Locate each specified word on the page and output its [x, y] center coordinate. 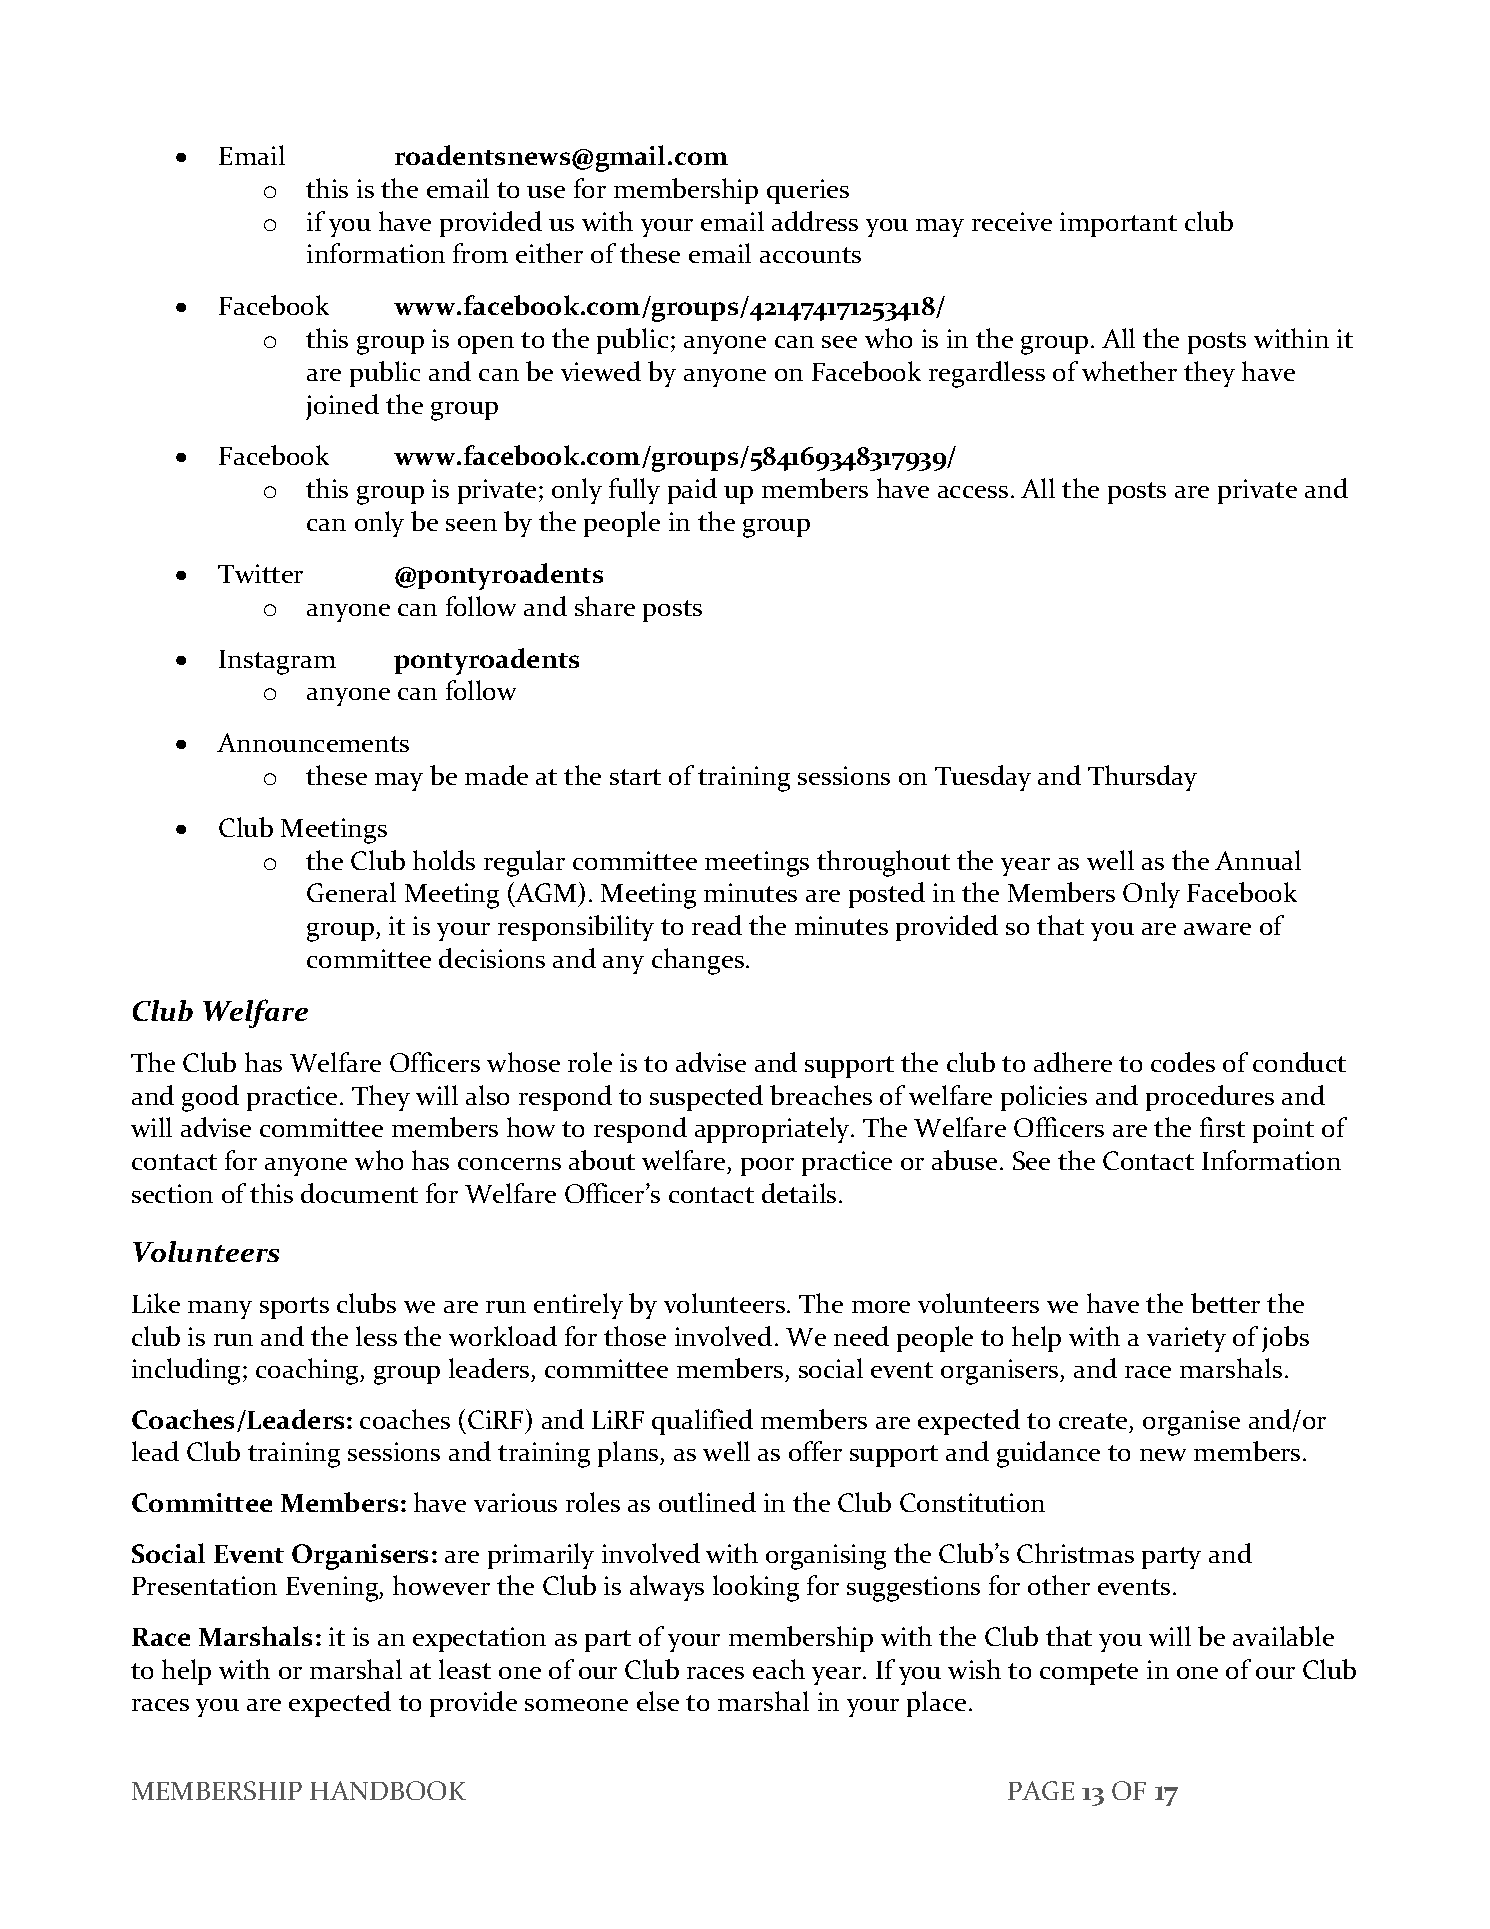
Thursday [1142, 778]
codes [1183, 1062]
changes [698, 961]
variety [1186, 1339]
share [605, 606]
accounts [810, 255]
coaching [309, 1371]
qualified [702, 1422]
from [480, 253]
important [1118, 224]
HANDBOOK [388, 1790]
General [351, 892]
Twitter [260, 573]
